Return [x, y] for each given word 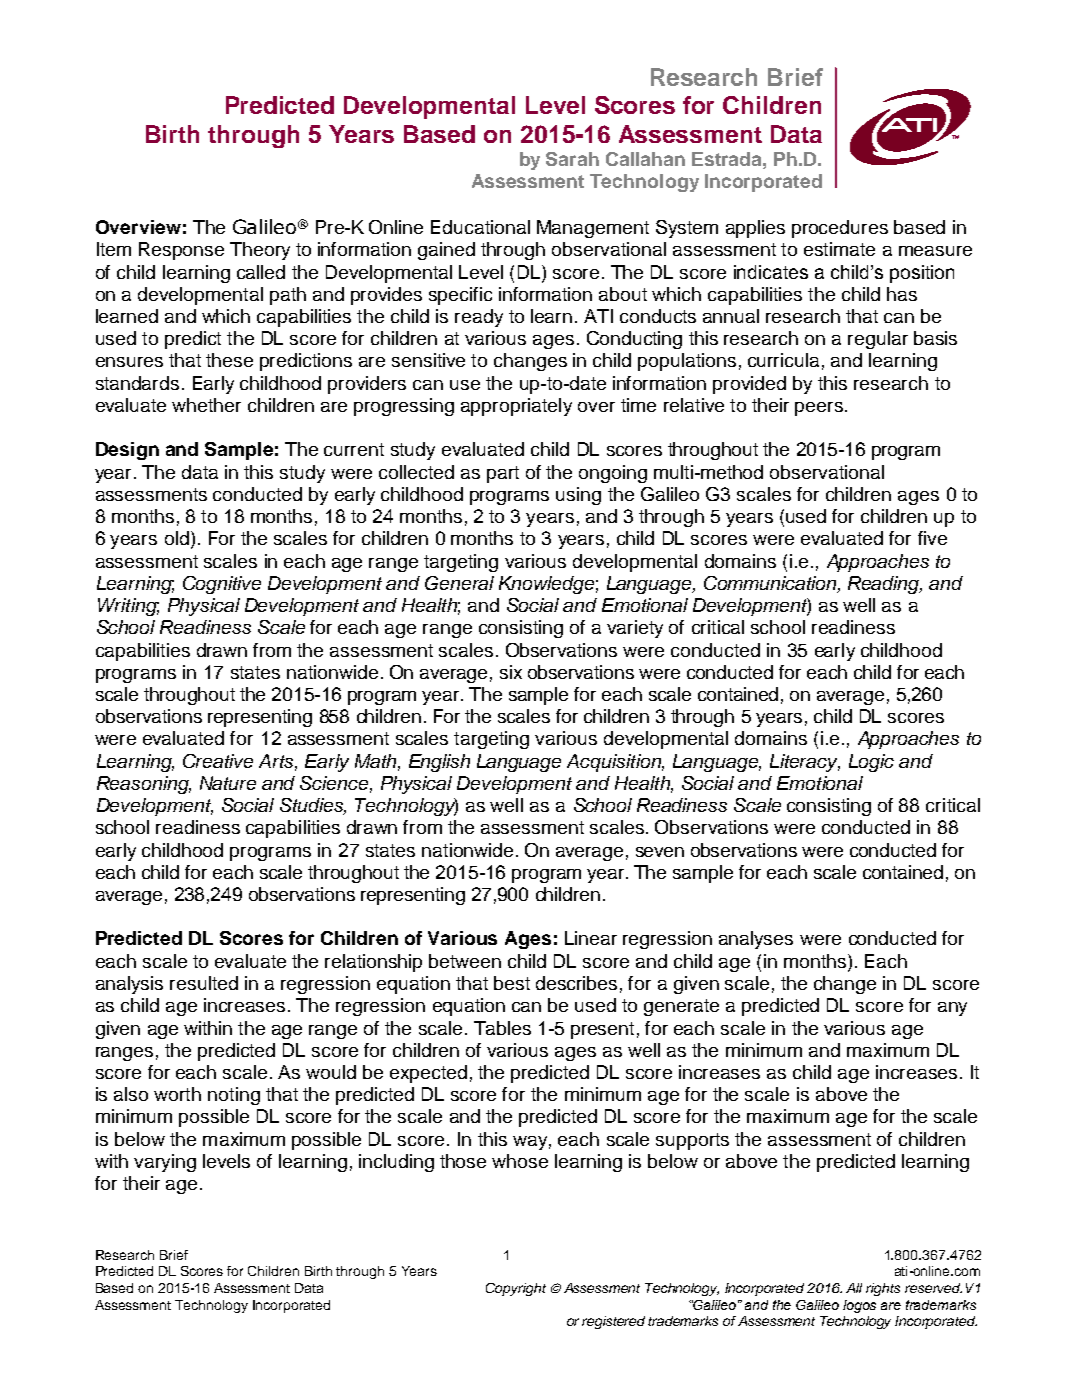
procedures [840, 229]
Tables [502, 1028]
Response [181, 251]
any [952, 1009]
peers [819, 409]
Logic [871, 763]
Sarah [572, 159]
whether [206, 405]
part [503, 474]
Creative [218, 761]
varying [165, 1163]
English [439, 763]
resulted [204, 983]
